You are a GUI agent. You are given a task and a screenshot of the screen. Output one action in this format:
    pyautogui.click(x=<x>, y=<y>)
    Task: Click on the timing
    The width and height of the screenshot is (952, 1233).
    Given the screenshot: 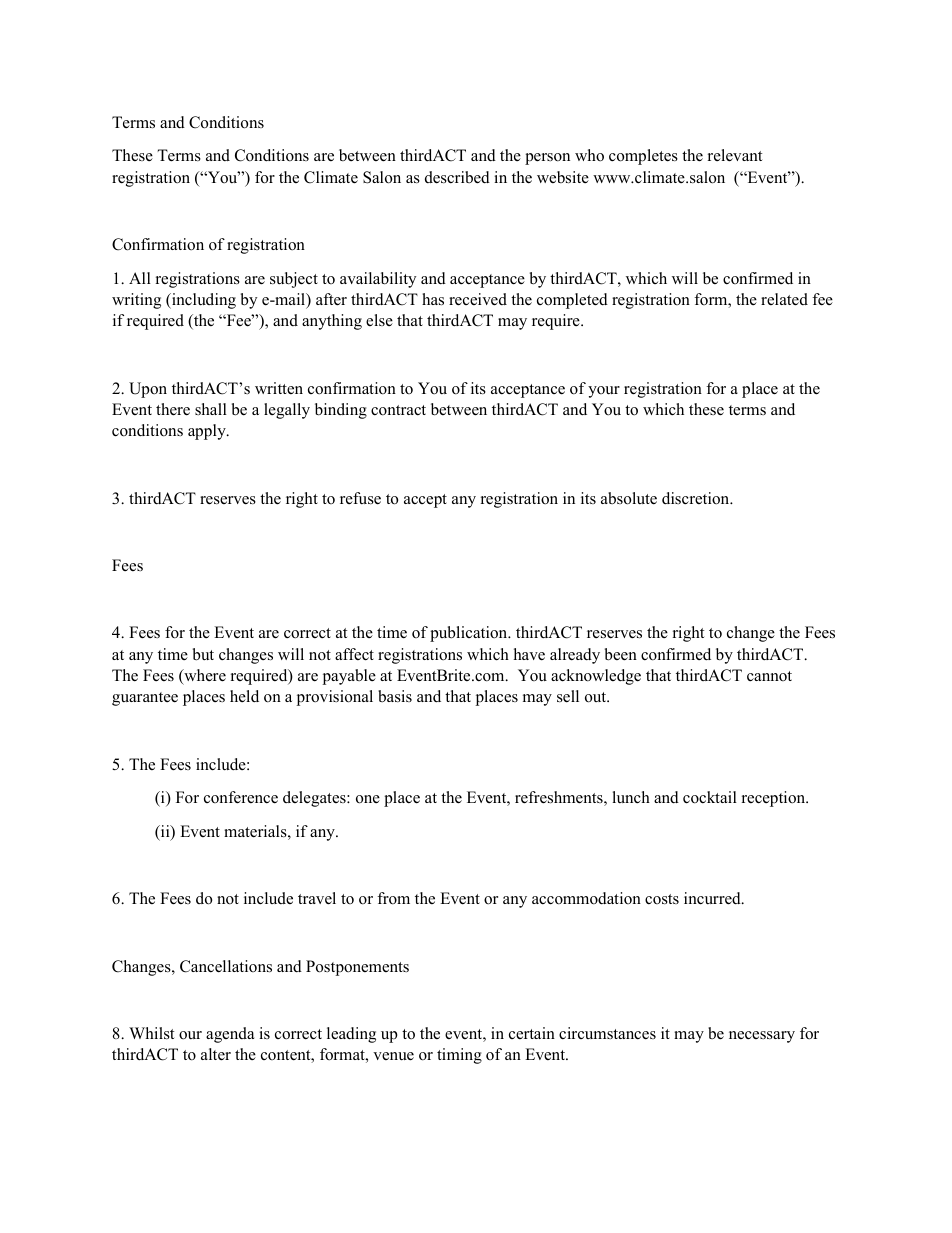 What is the action you would take?
    pyautogui.click(x=459, y=1056)
